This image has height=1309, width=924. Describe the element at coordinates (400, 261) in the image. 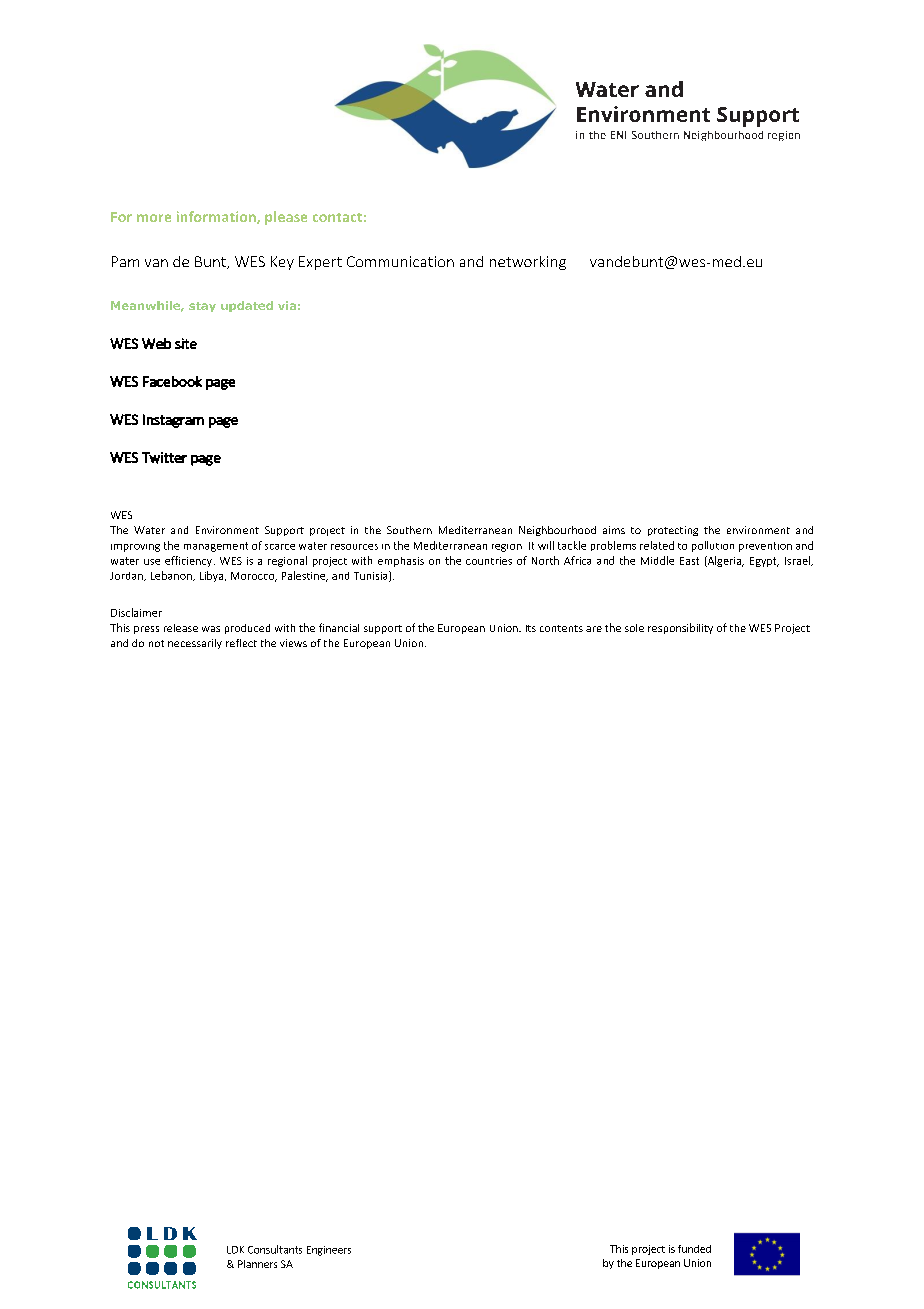

I see `Communication` at that location.
